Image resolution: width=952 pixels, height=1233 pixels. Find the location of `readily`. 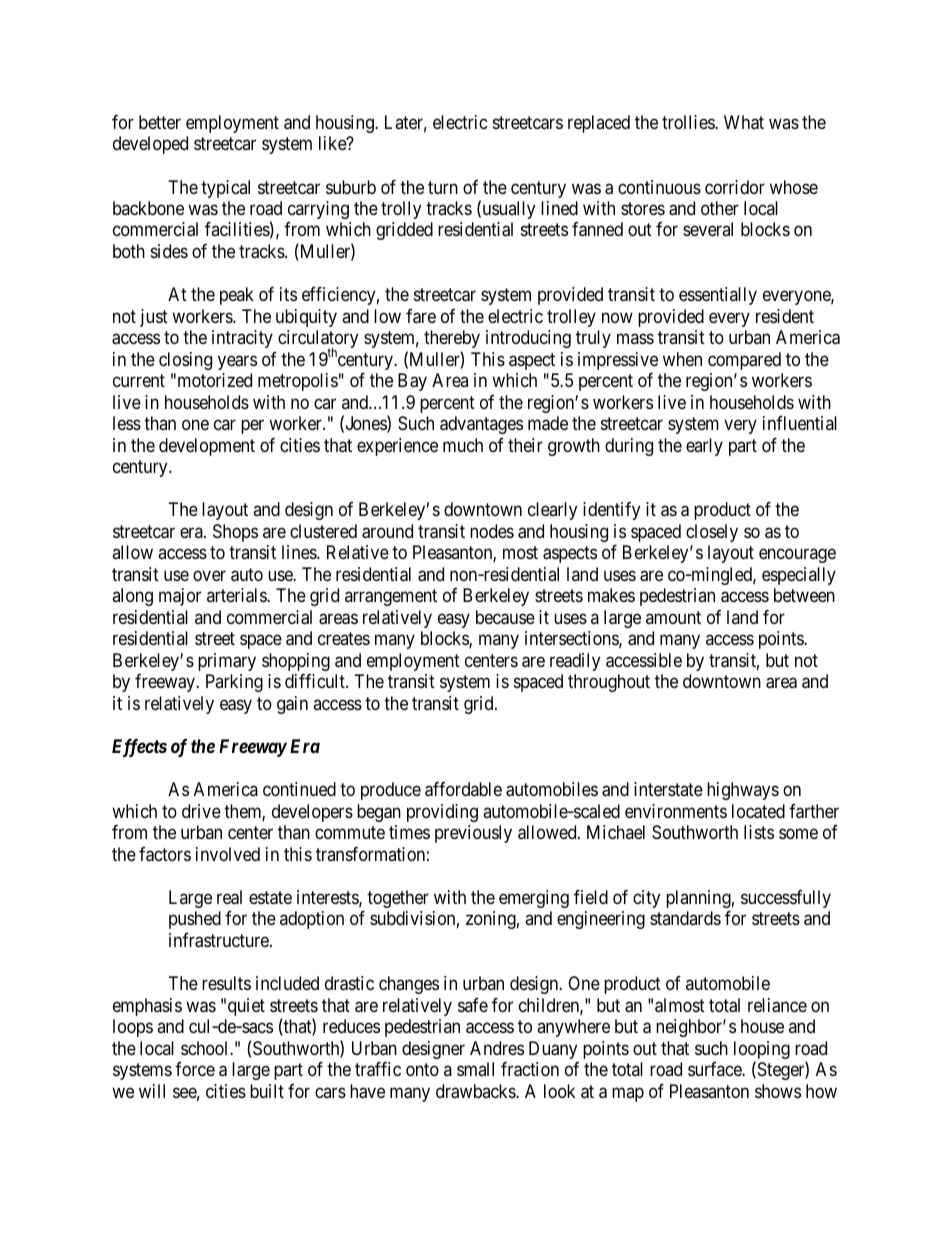

readily is located at coordinates (575, 662).
